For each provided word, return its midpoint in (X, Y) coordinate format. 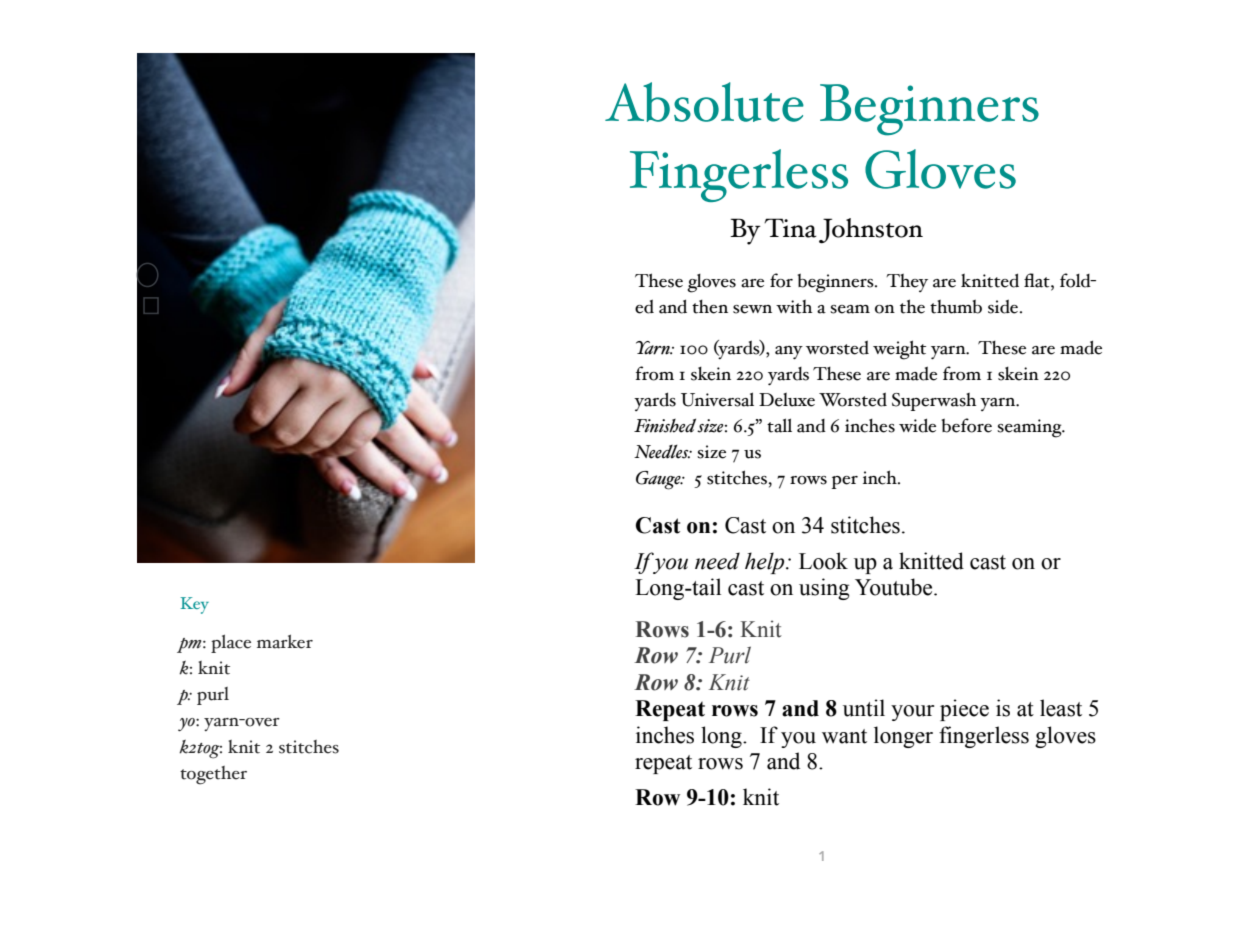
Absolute (704, 102)
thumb (956, 306)
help (766, 563)
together (213, 775)
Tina (790, 228)
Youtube (895, 587)
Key (194, 605)
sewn (752, 309)
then (710, 307)
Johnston (871, 231)
